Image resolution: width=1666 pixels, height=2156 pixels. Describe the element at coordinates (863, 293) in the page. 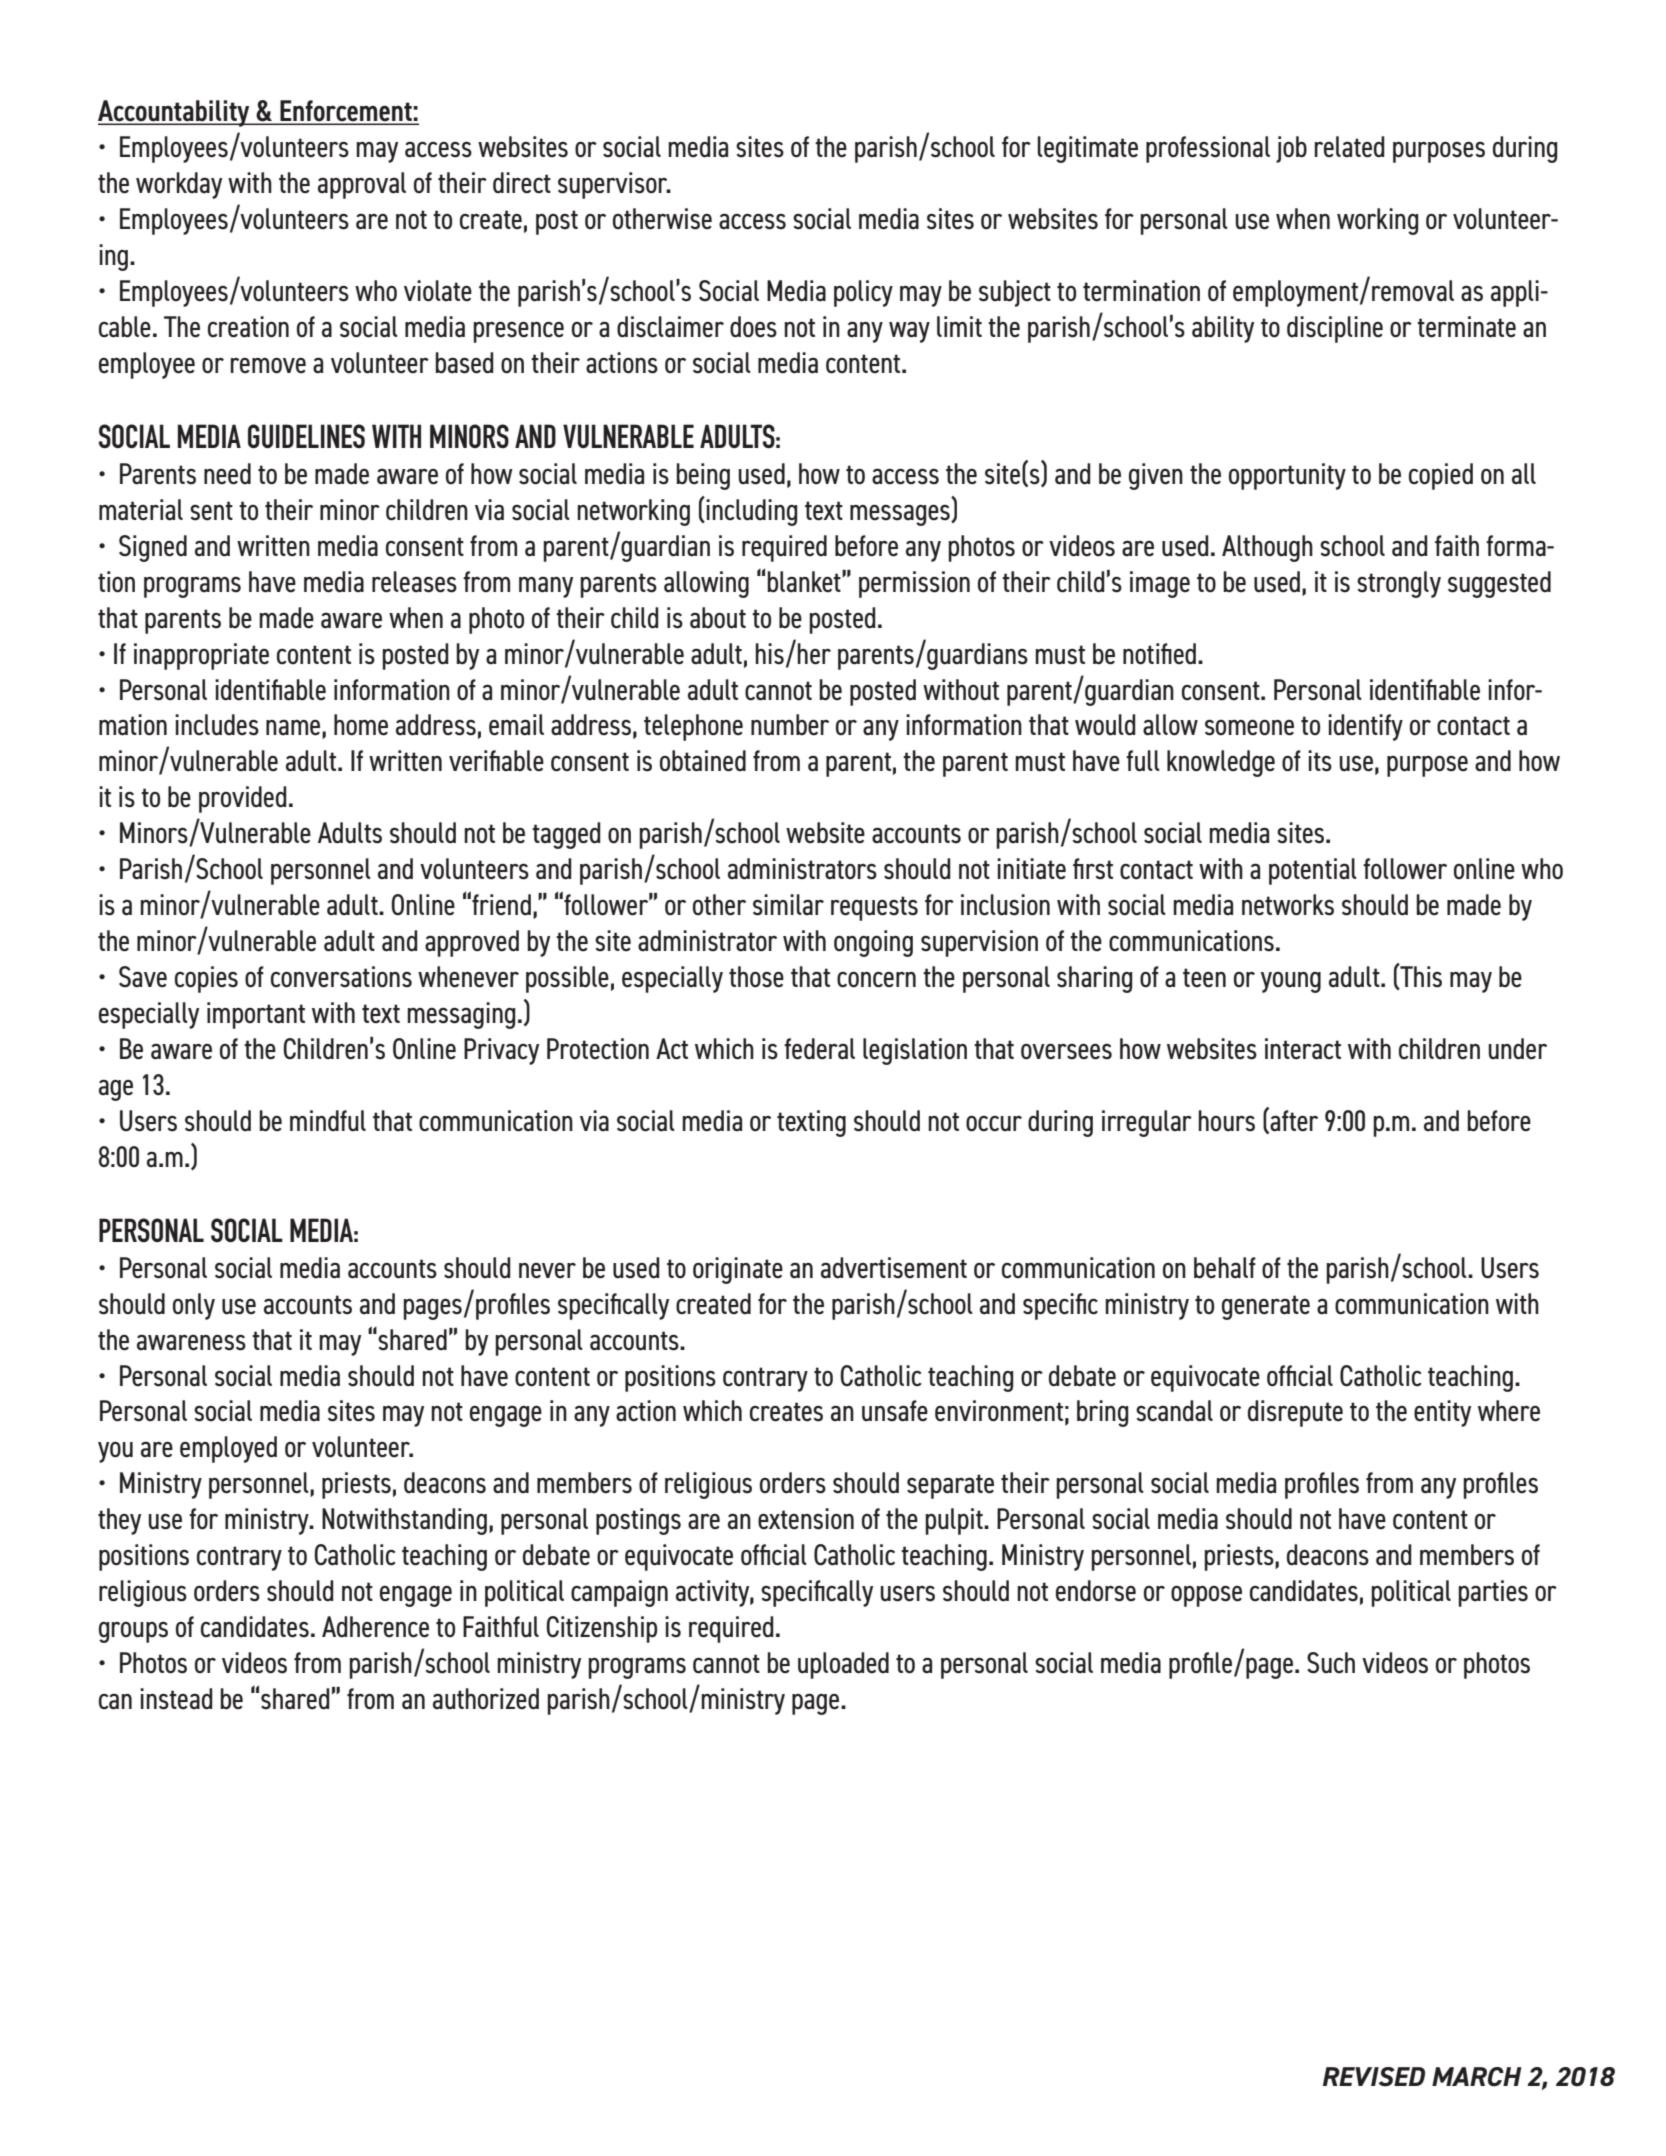

I see `policy` at that location.
